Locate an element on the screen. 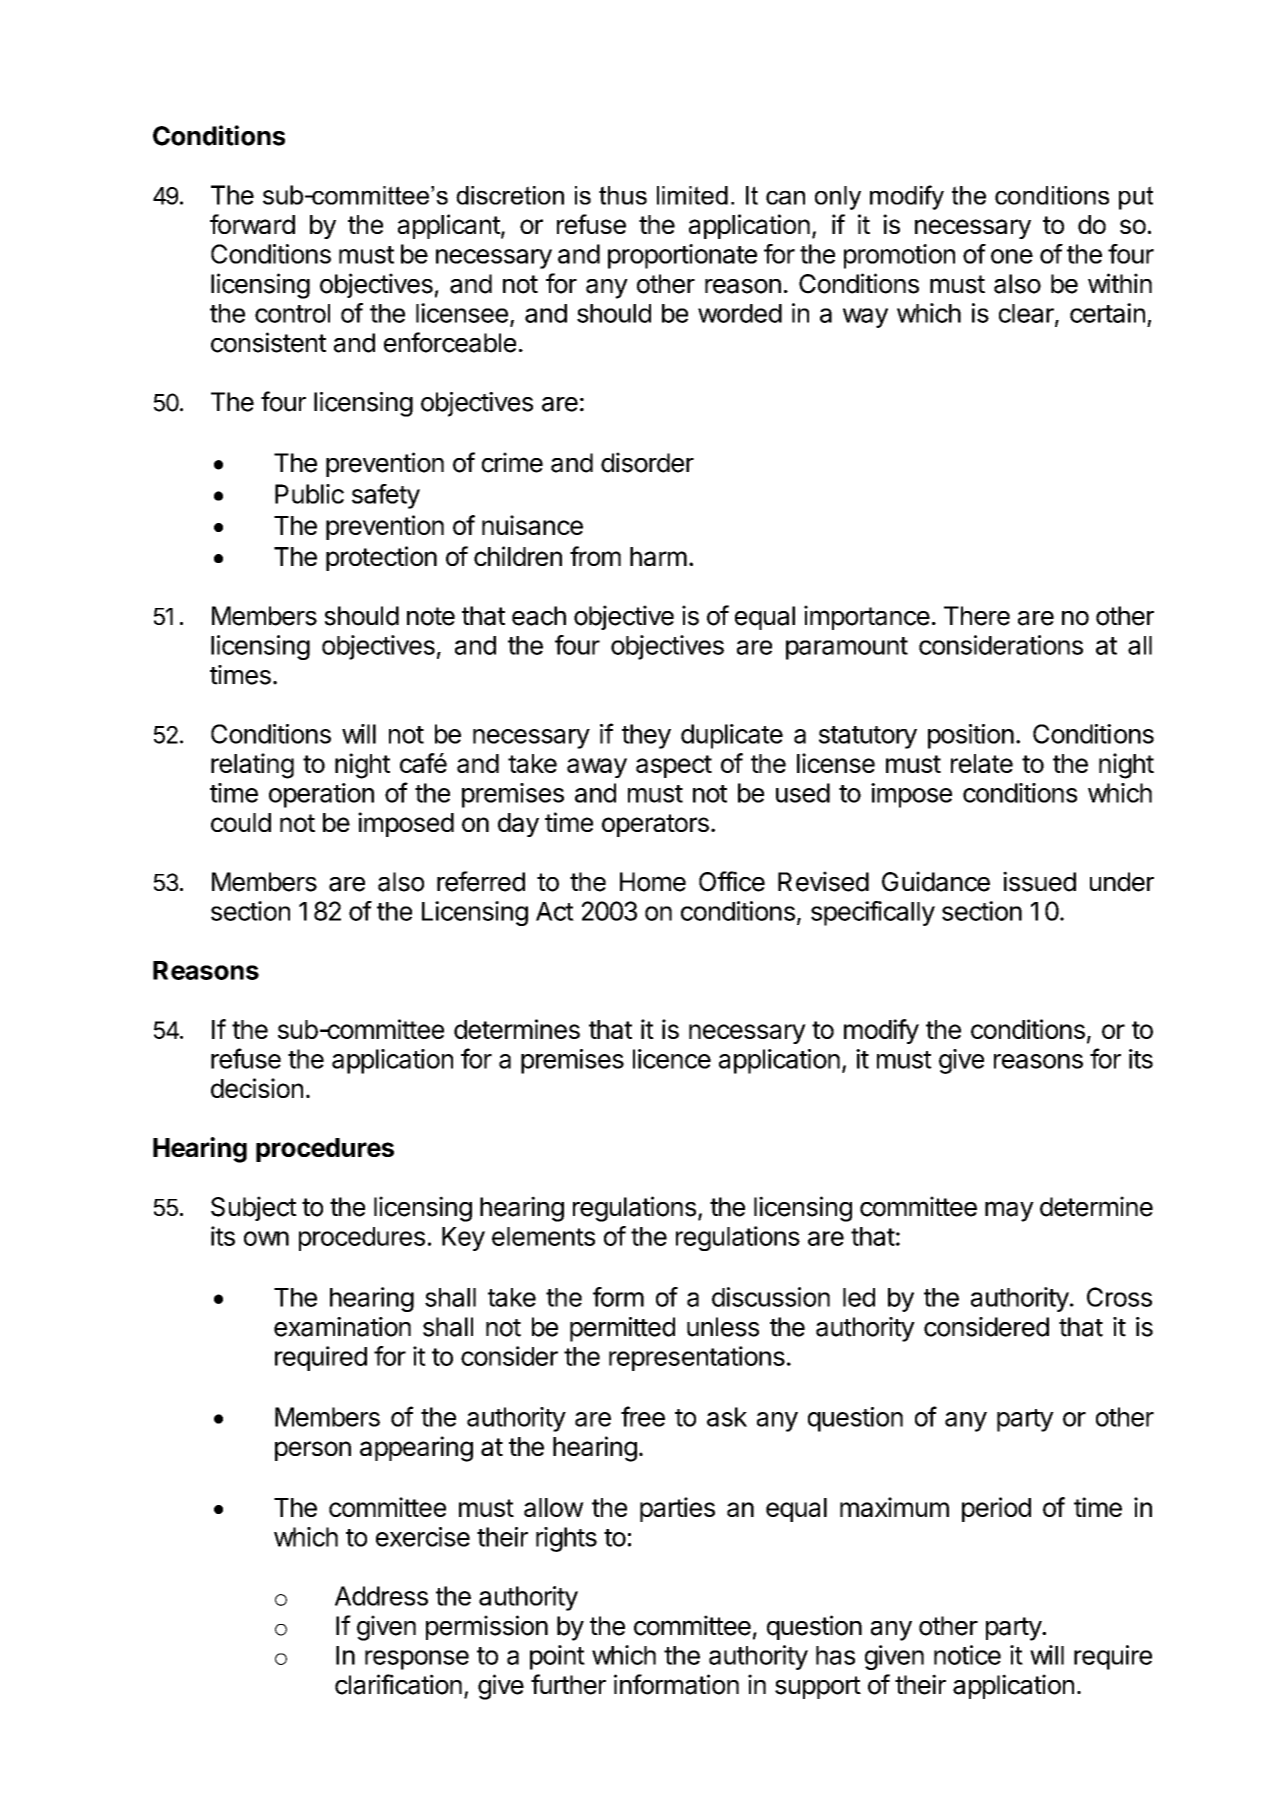 This screenshot has height=1803, width=1275. forward is located at coordinates (252, 224).
